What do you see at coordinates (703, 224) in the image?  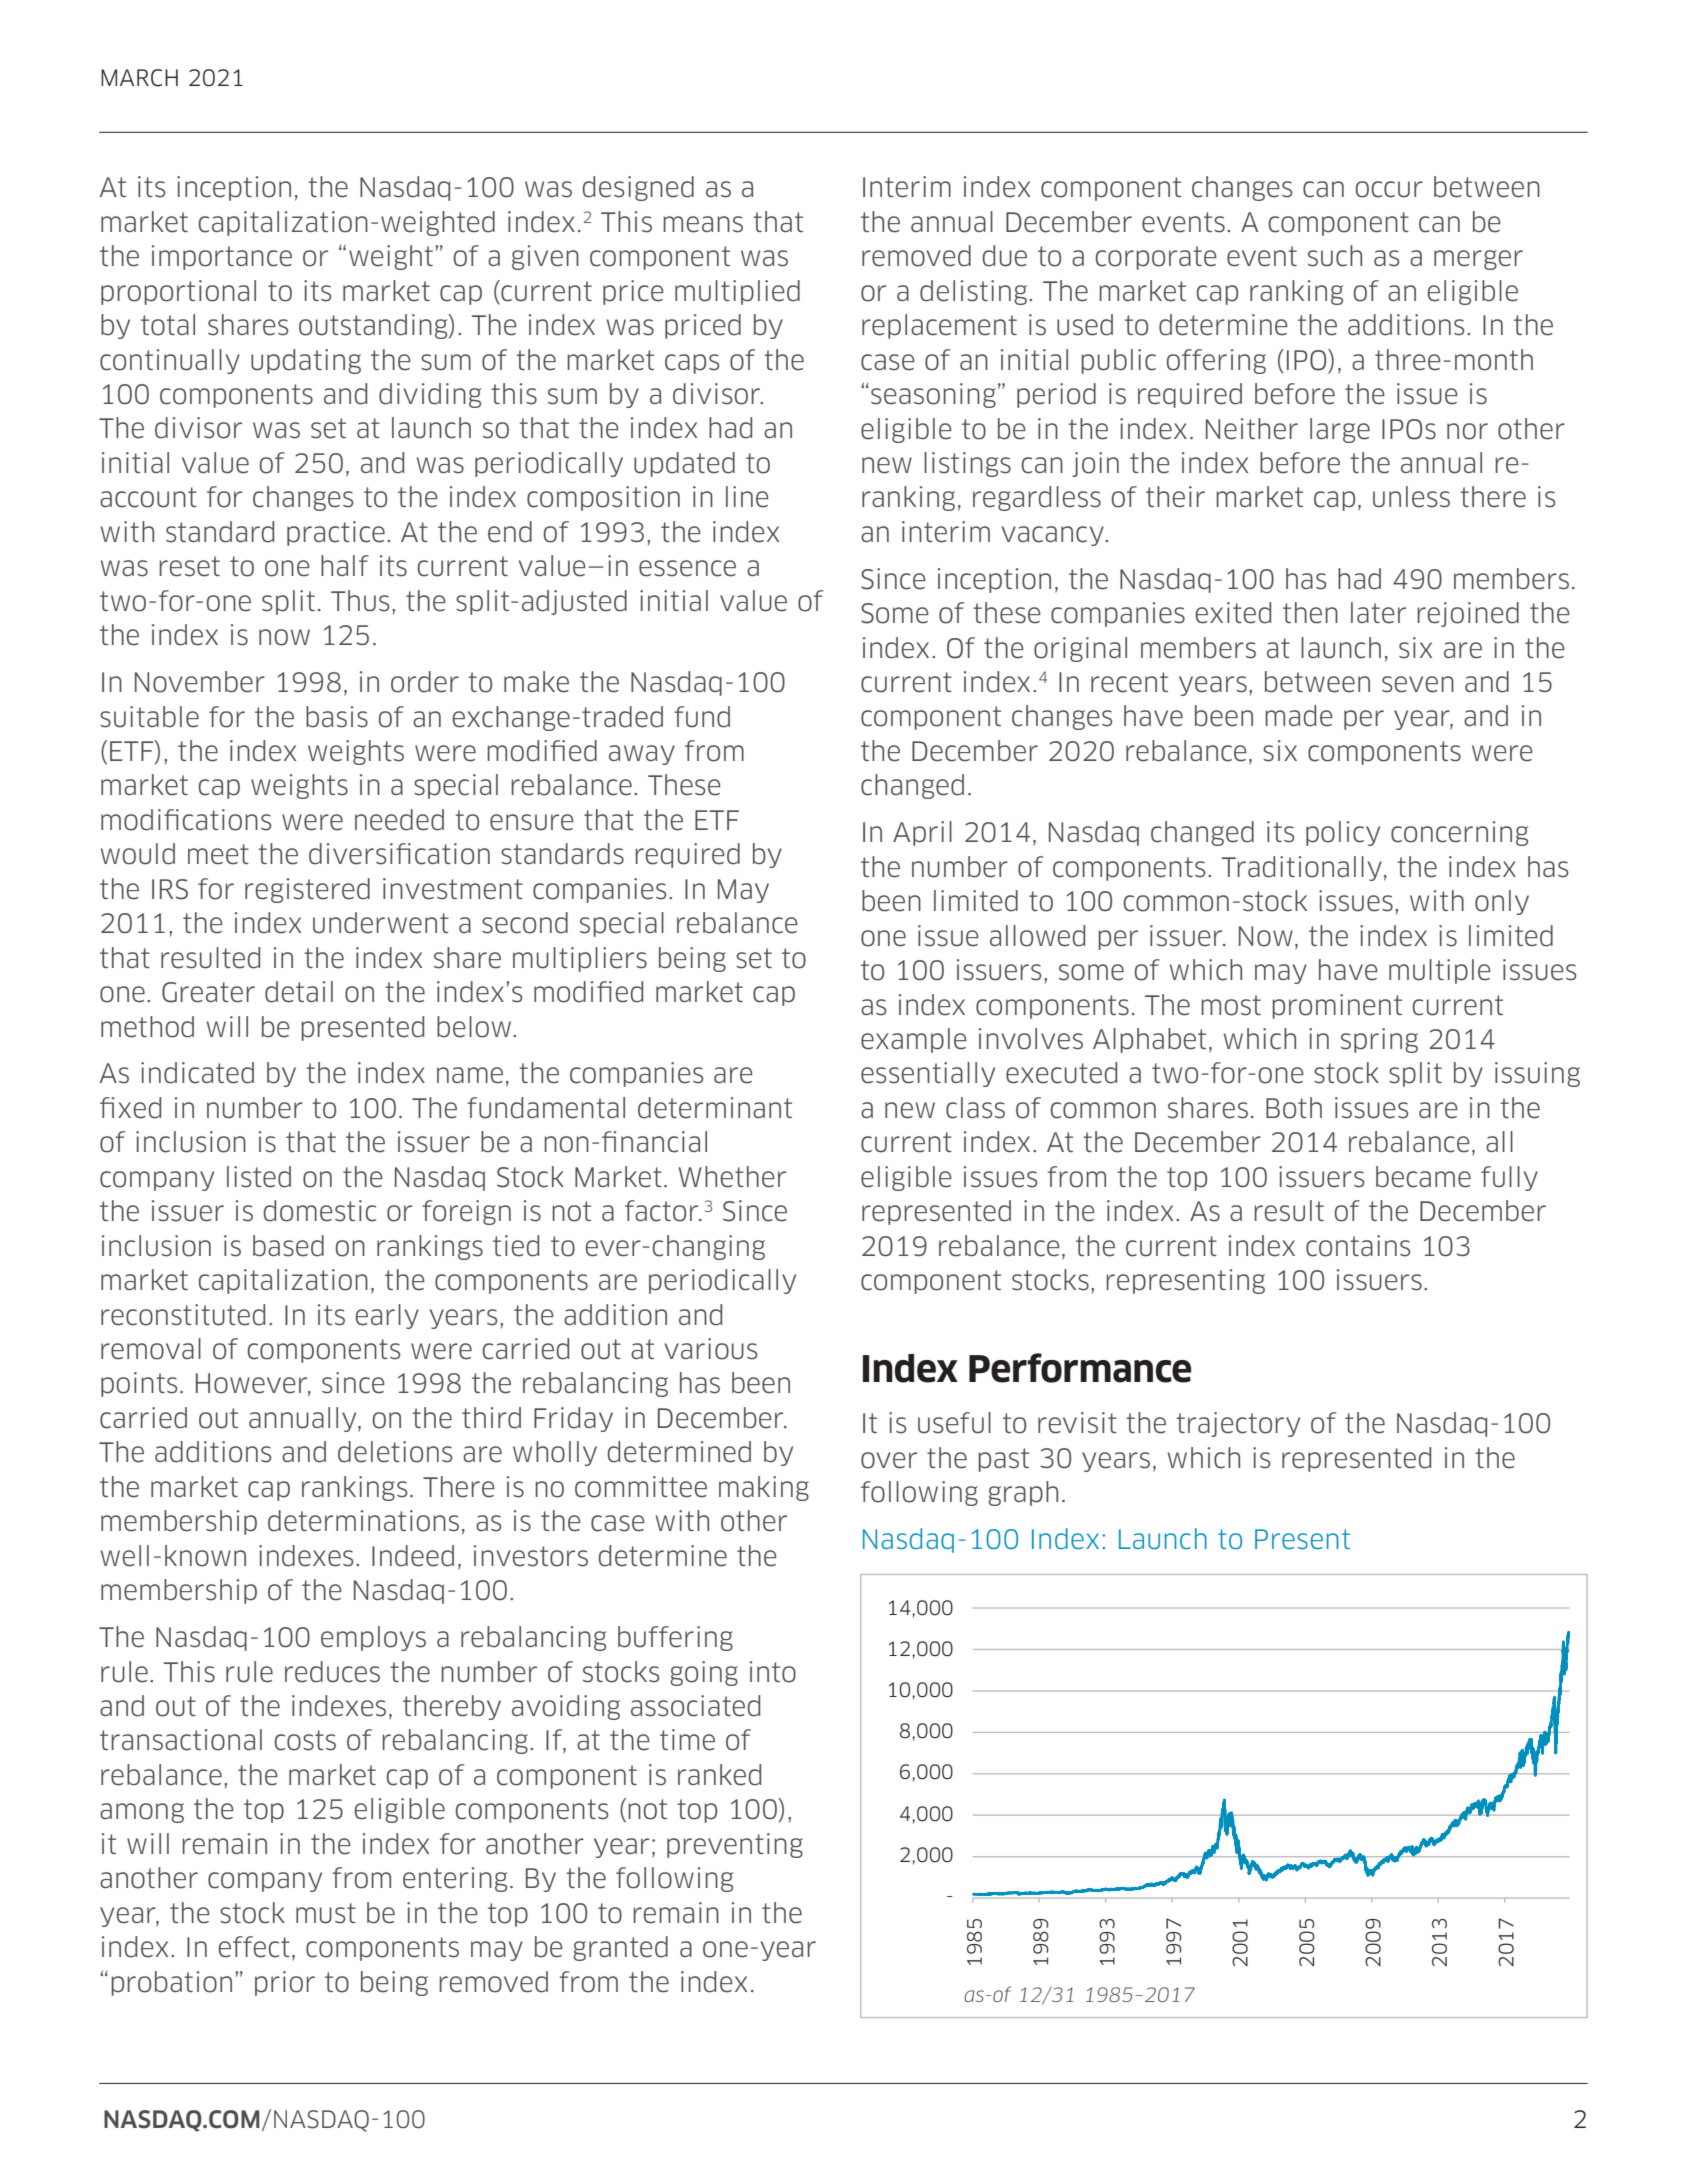 I see `means` at bounding box center [703, 224].
